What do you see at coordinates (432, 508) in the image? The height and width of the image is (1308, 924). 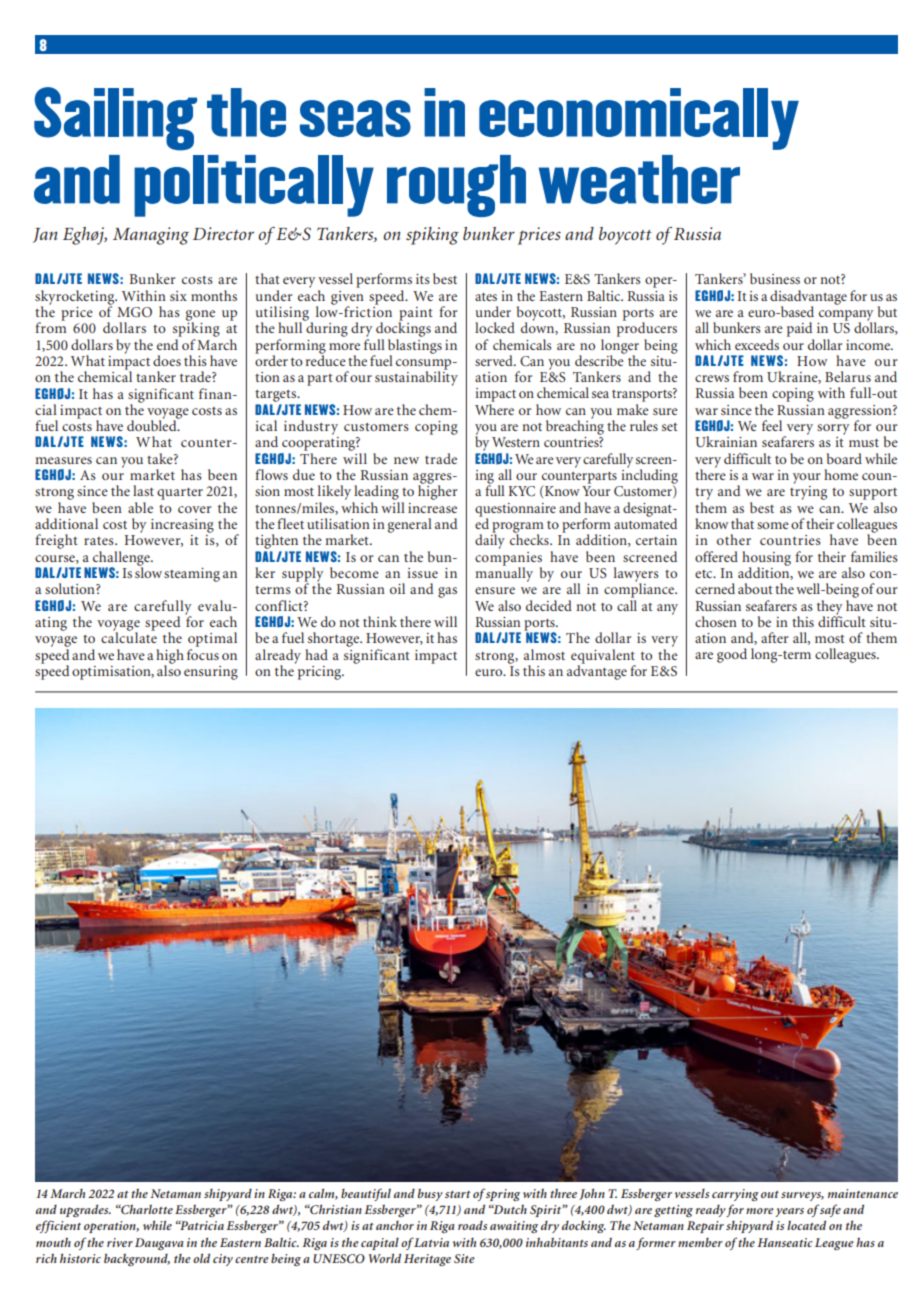 I see `increase` at bounding box center [432, 508].
